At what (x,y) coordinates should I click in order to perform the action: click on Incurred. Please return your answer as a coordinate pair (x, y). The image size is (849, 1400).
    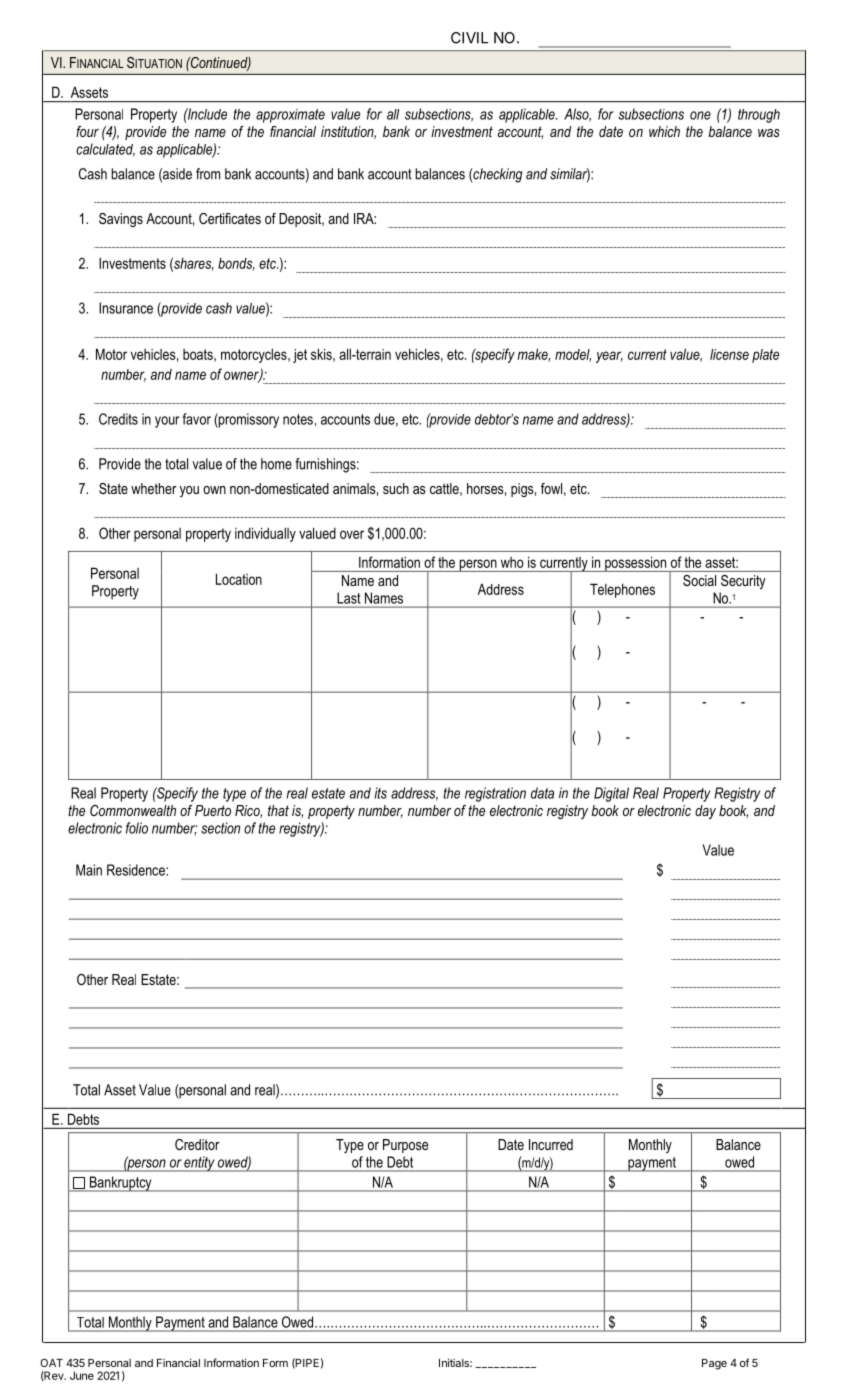
    Looking at the image, I should click on (551, 1144).
